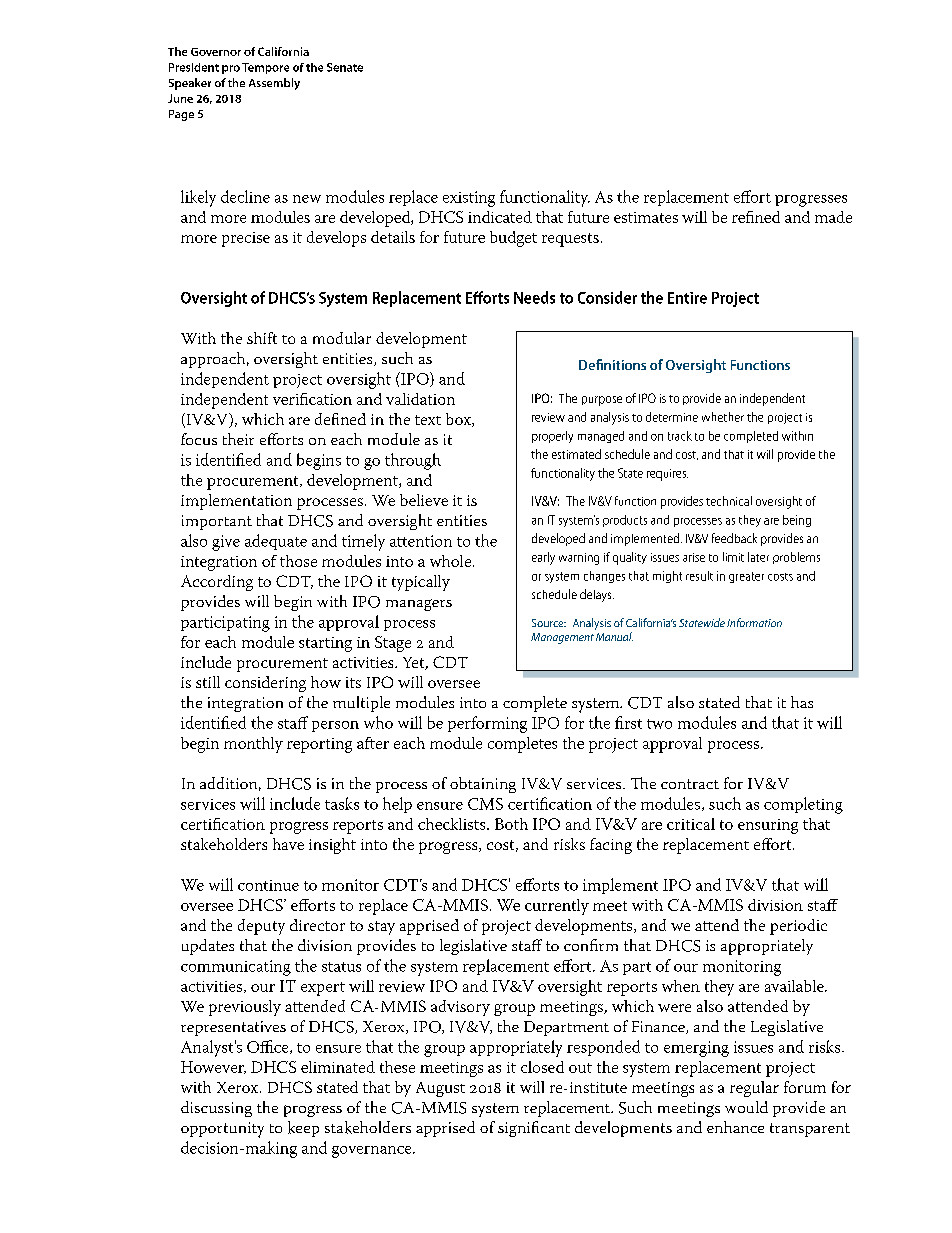 Image resolution: width=952 pixels, height=1233 pixels. What do you see at coordinates (754, 622) in the document?
I see `Information` at bounding box center [754, 622].
